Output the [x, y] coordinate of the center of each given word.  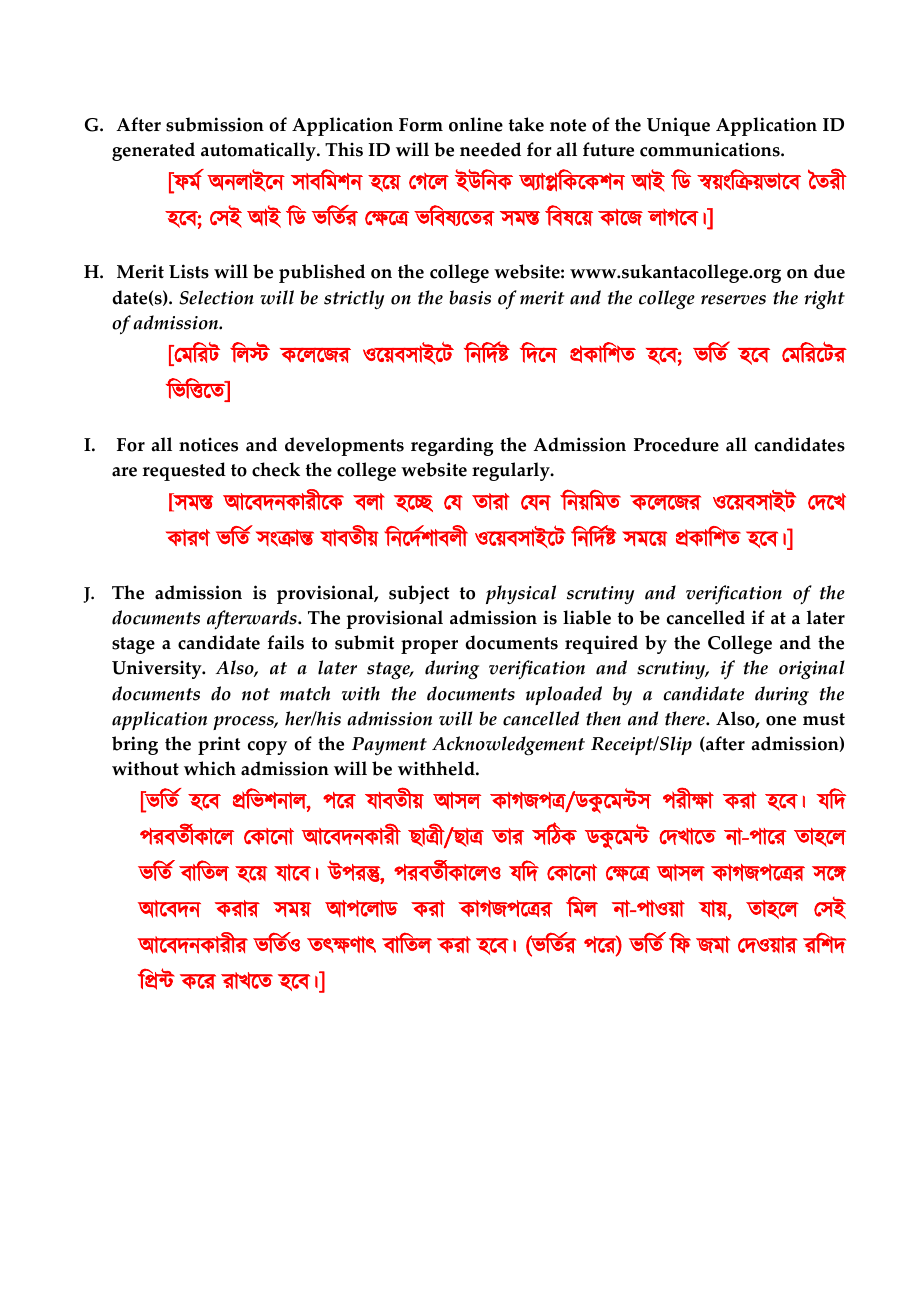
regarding [452, 446]
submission [215, 124]
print [219, 745]
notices [208, 444]
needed [490, 149]
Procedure [676, 444]
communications [711, 149]
